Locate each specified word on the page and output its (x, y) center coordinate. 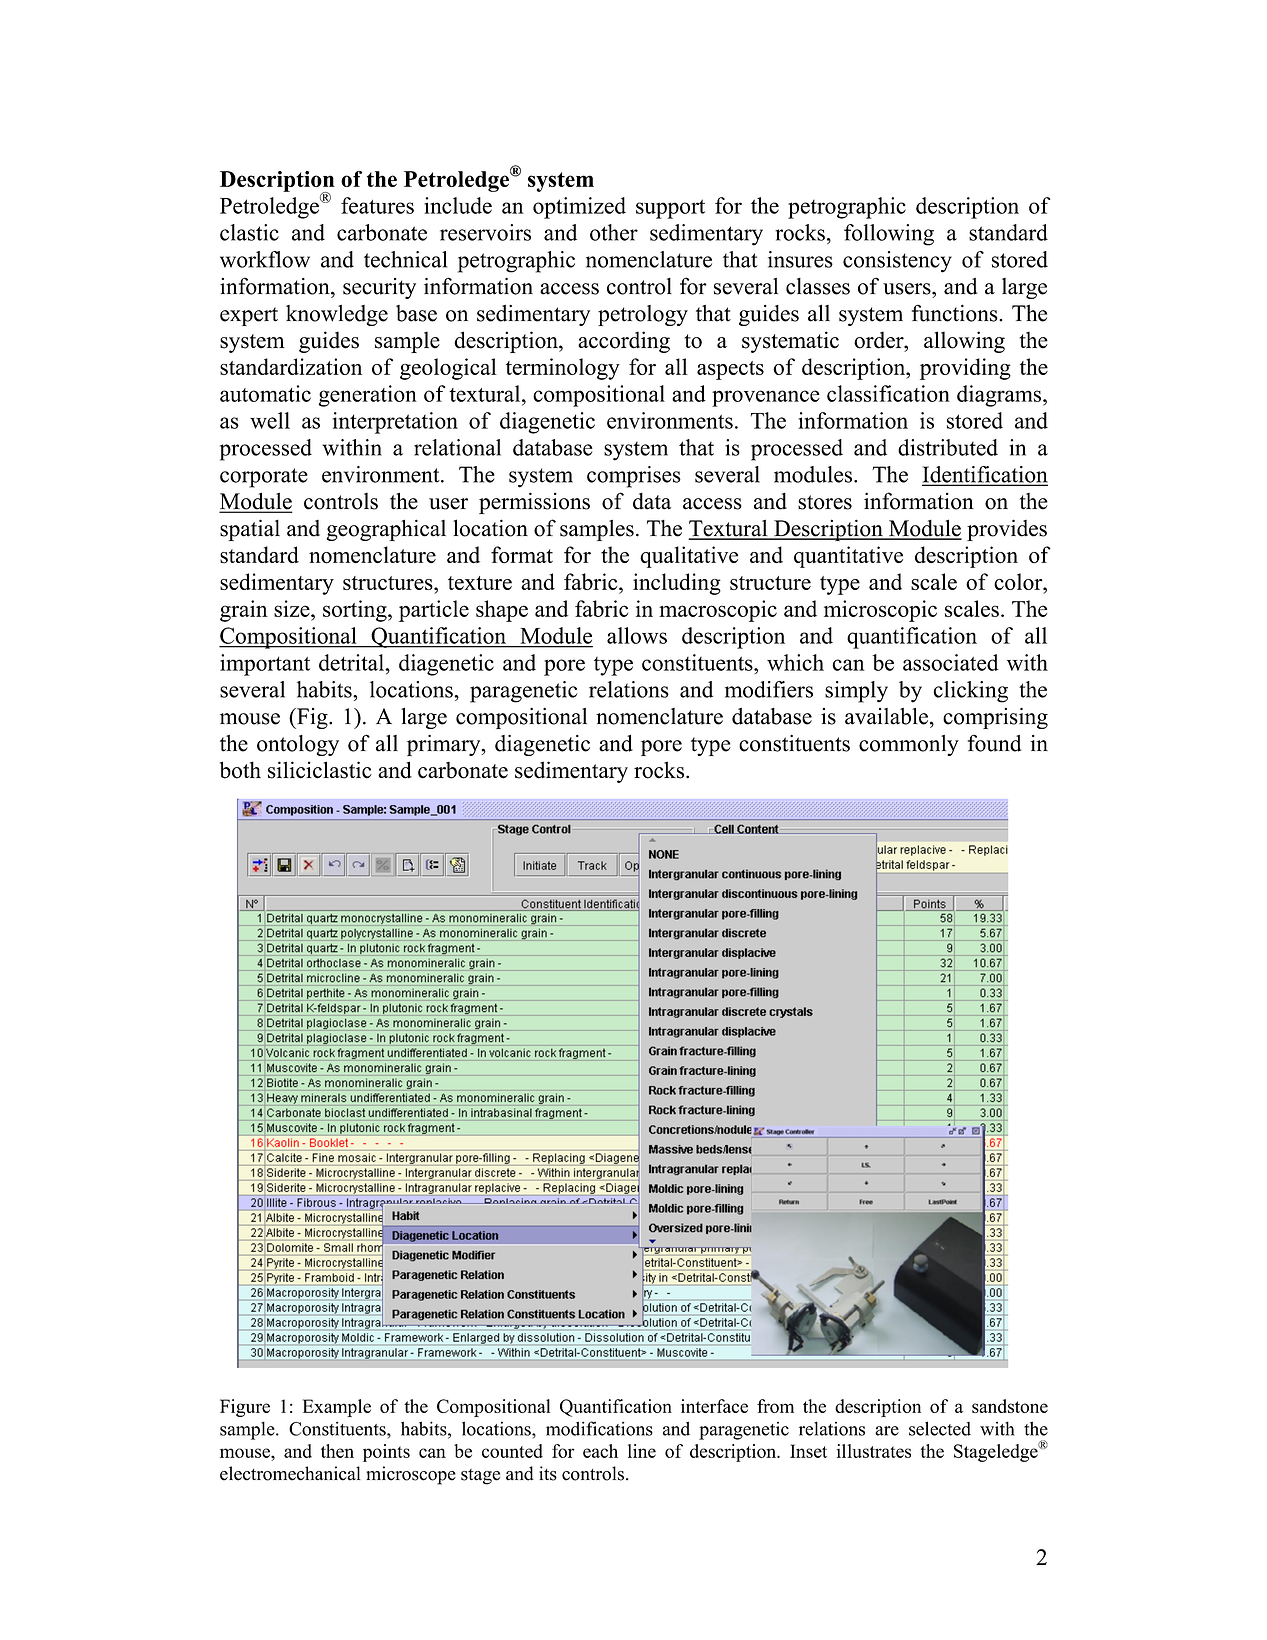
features (377, 205)
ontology (298, 745)
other (614, 232)
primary (445, 745)
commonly (909, 745)
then (337, 1451)
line (642, 1451)
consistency (897, 262)
